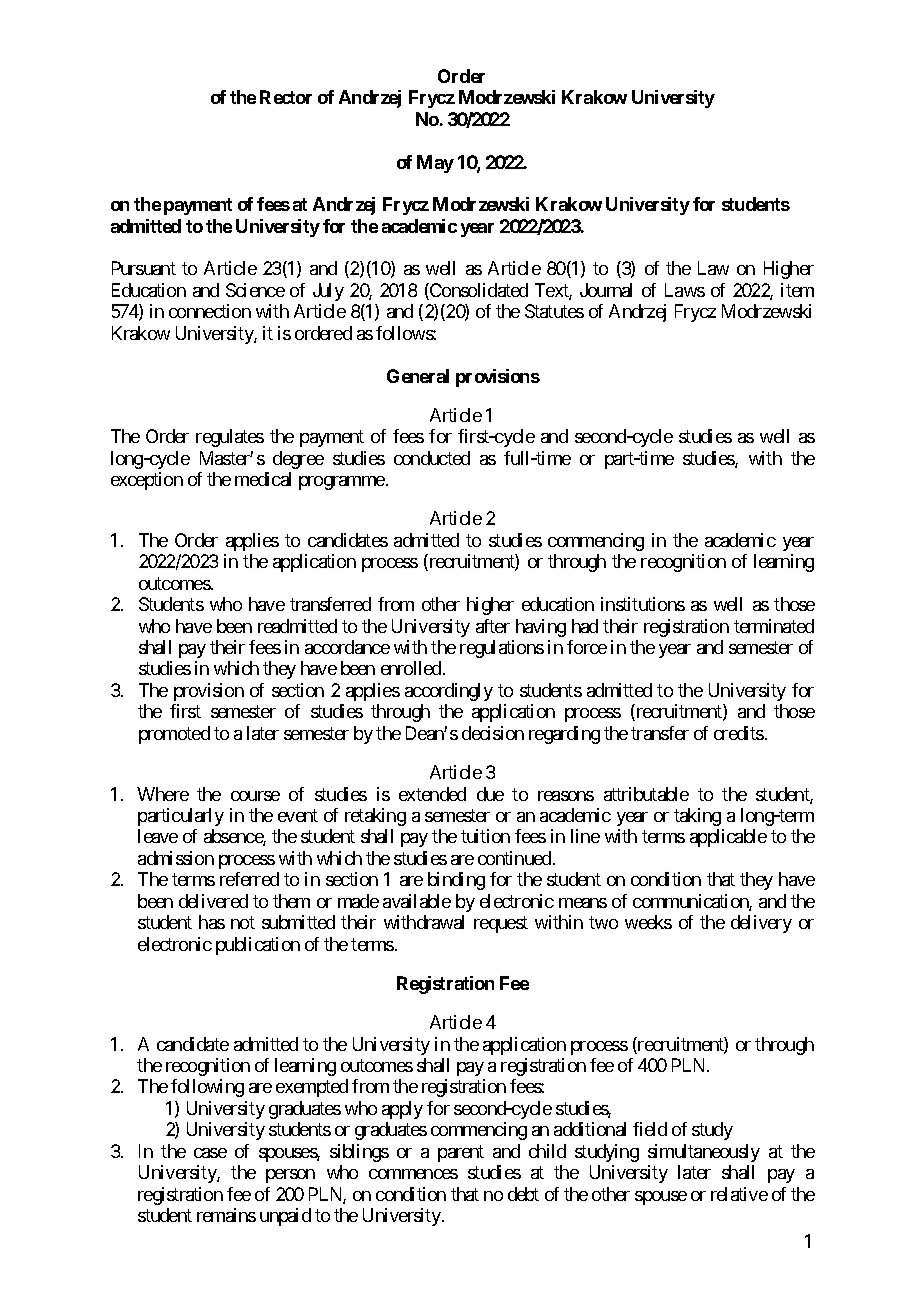 The image size is (924, 1308). What do you see at coordinates (761, 924) in the page?
I see `delivery` at bounding box center [761, 924].
